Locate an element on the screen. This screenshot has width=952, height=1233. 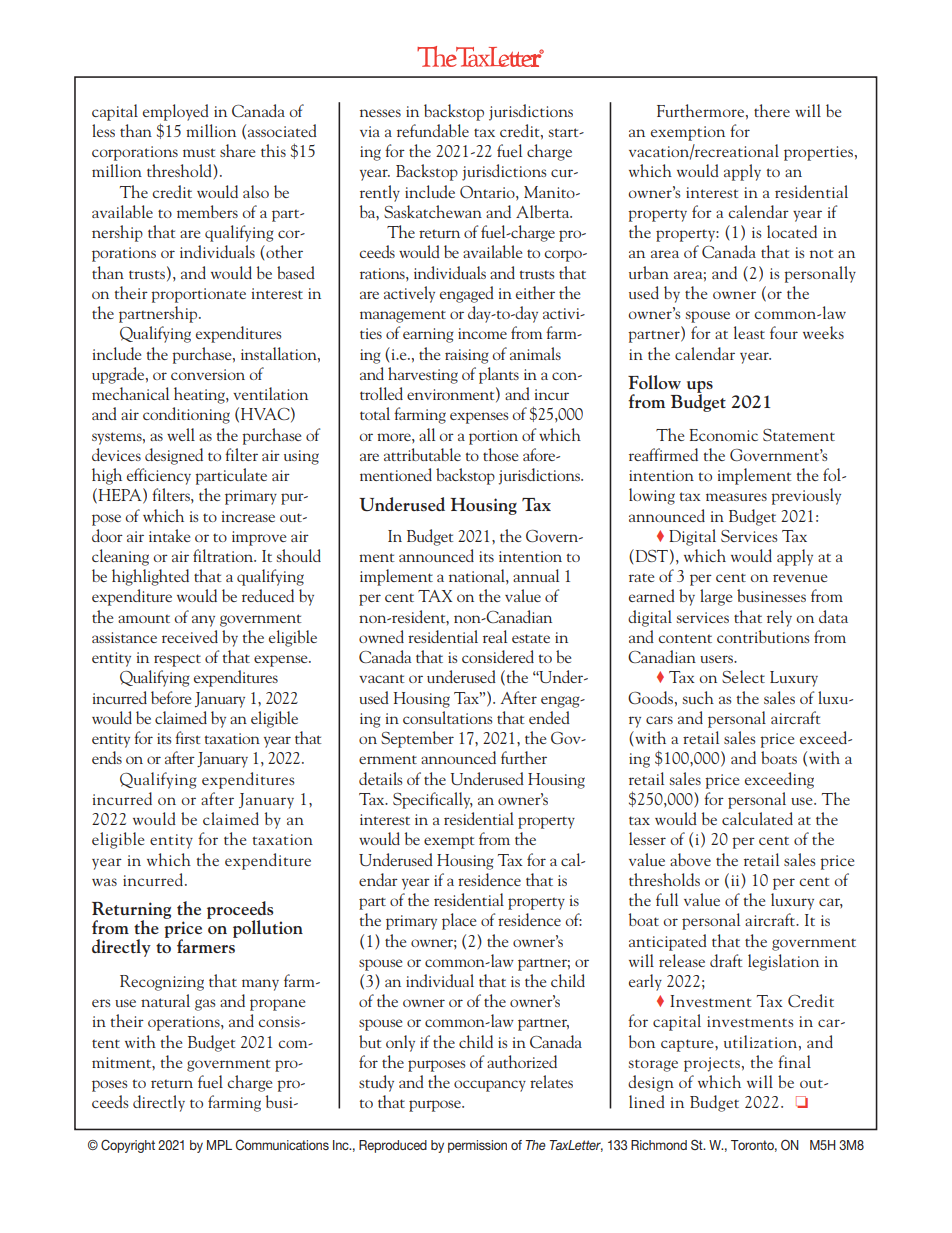
there is located at coordinates (772, 110).
